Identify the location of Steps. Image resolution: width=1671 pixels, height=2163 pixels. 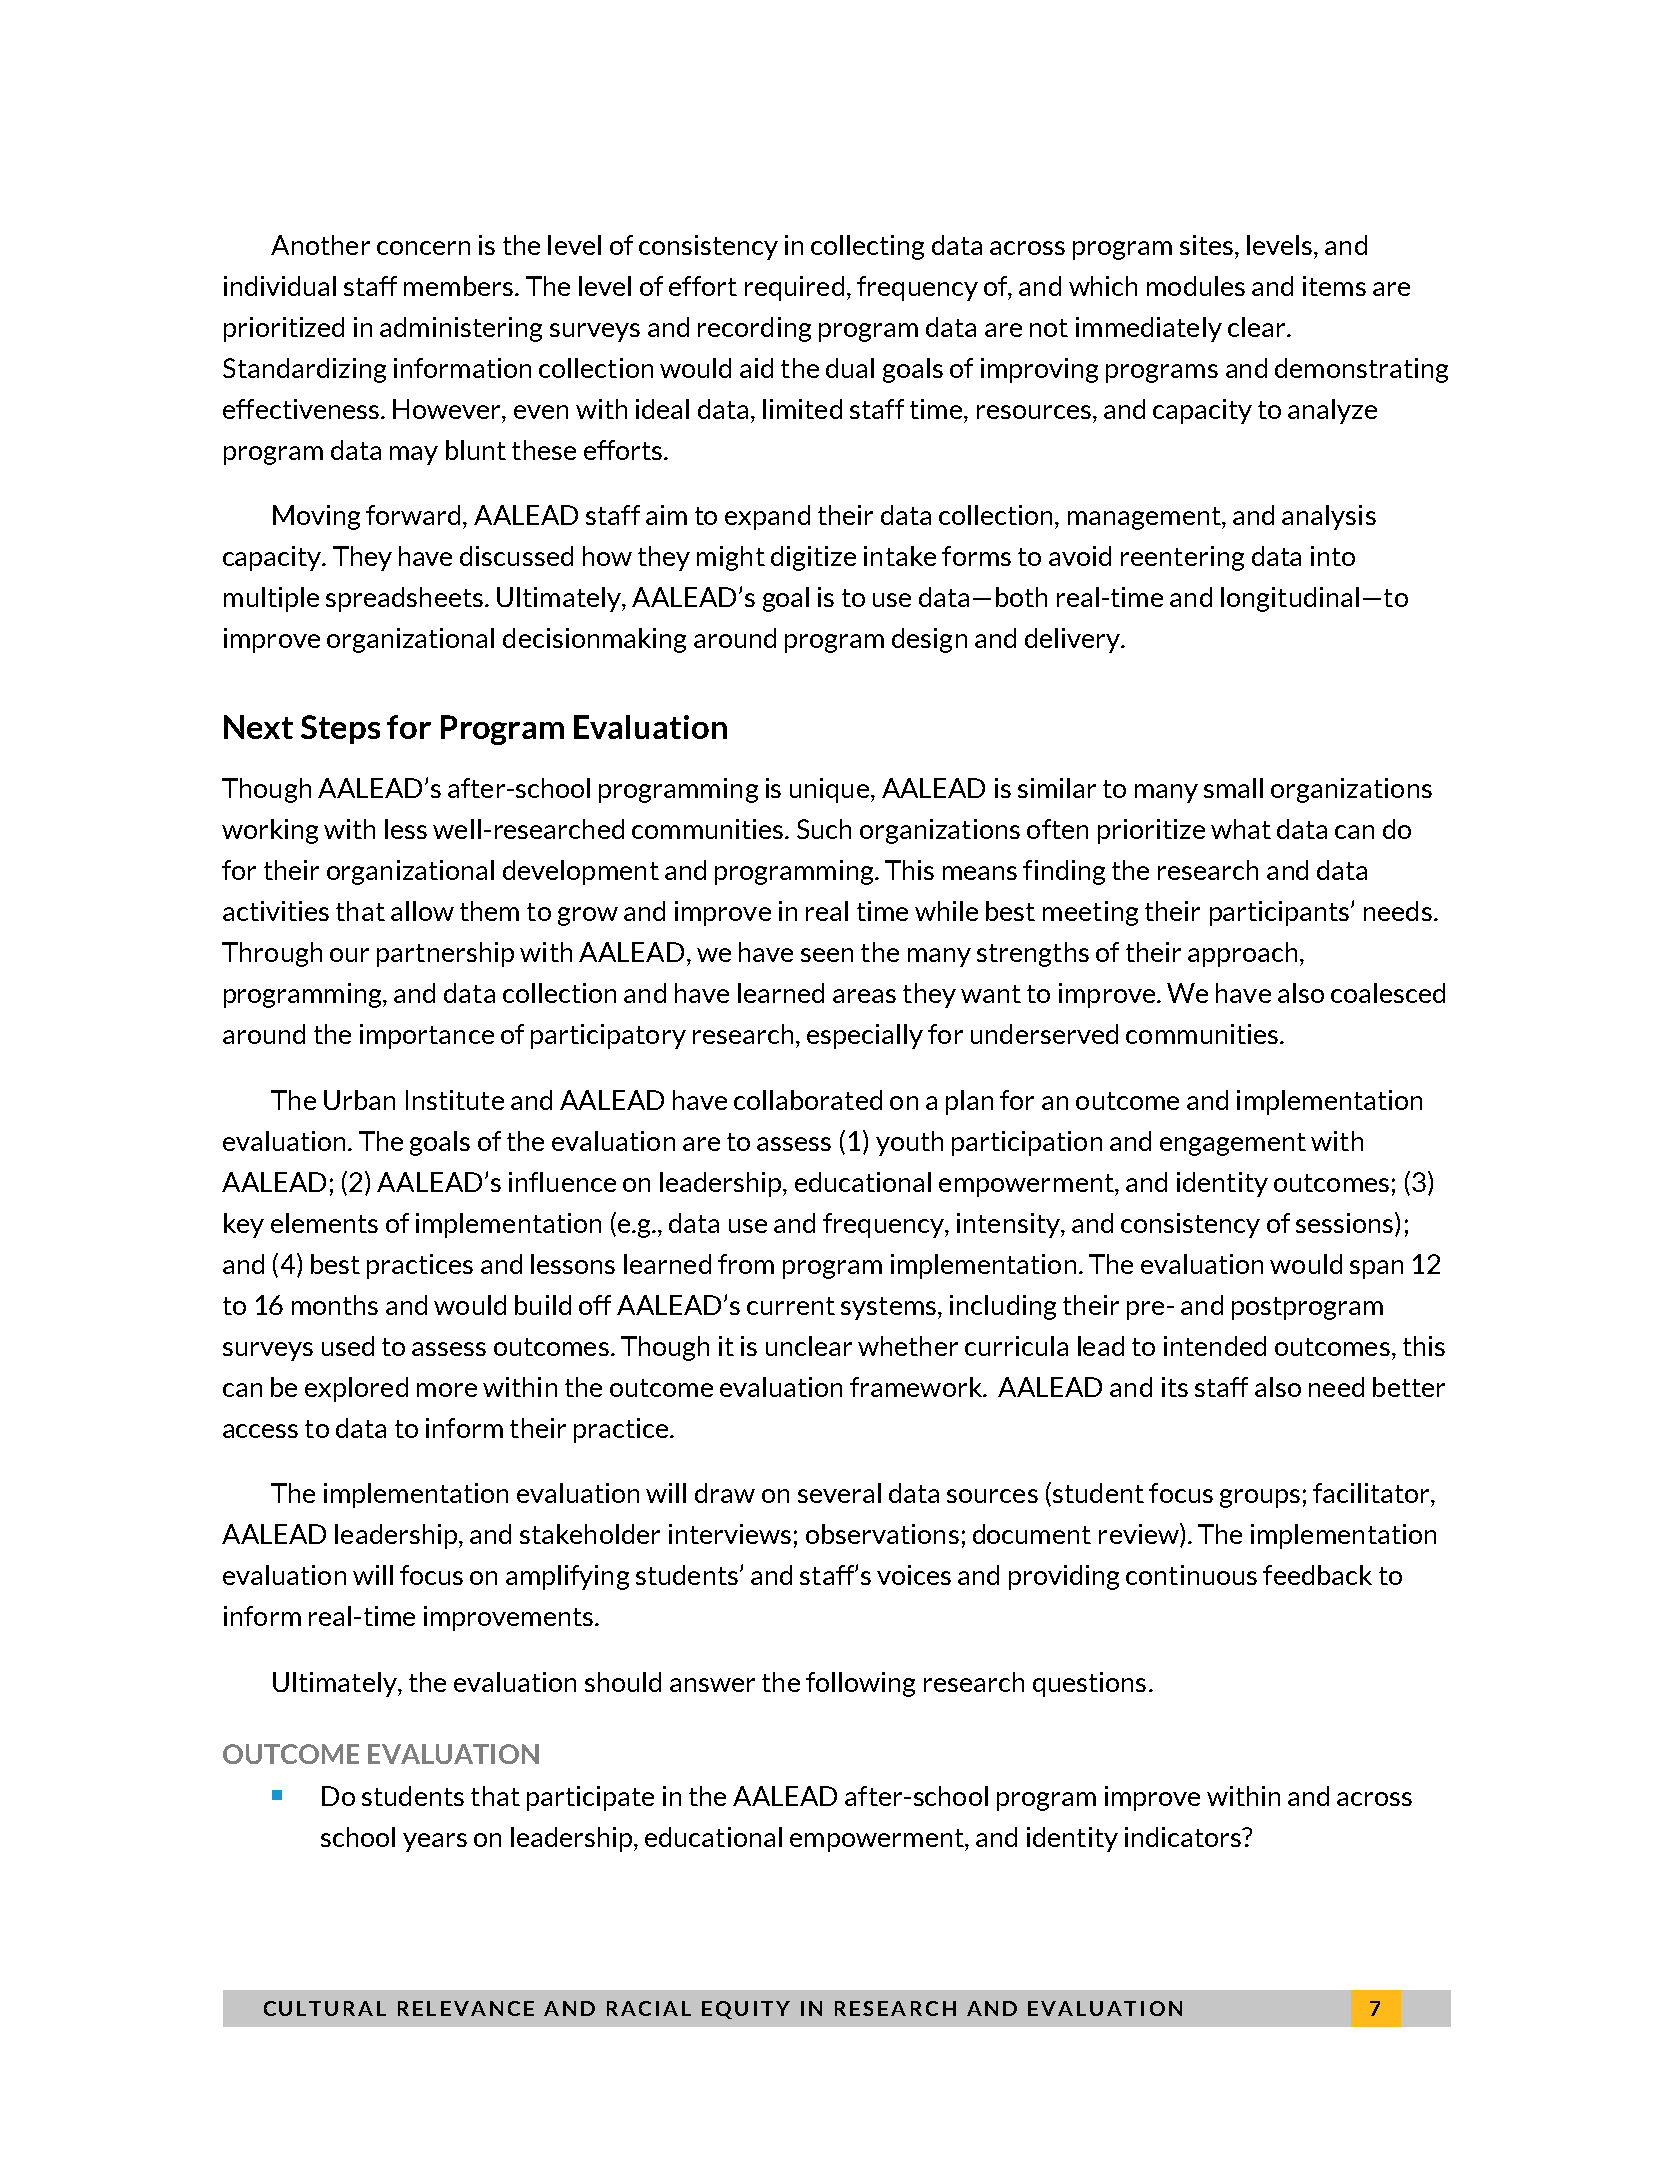
(340, 729).
